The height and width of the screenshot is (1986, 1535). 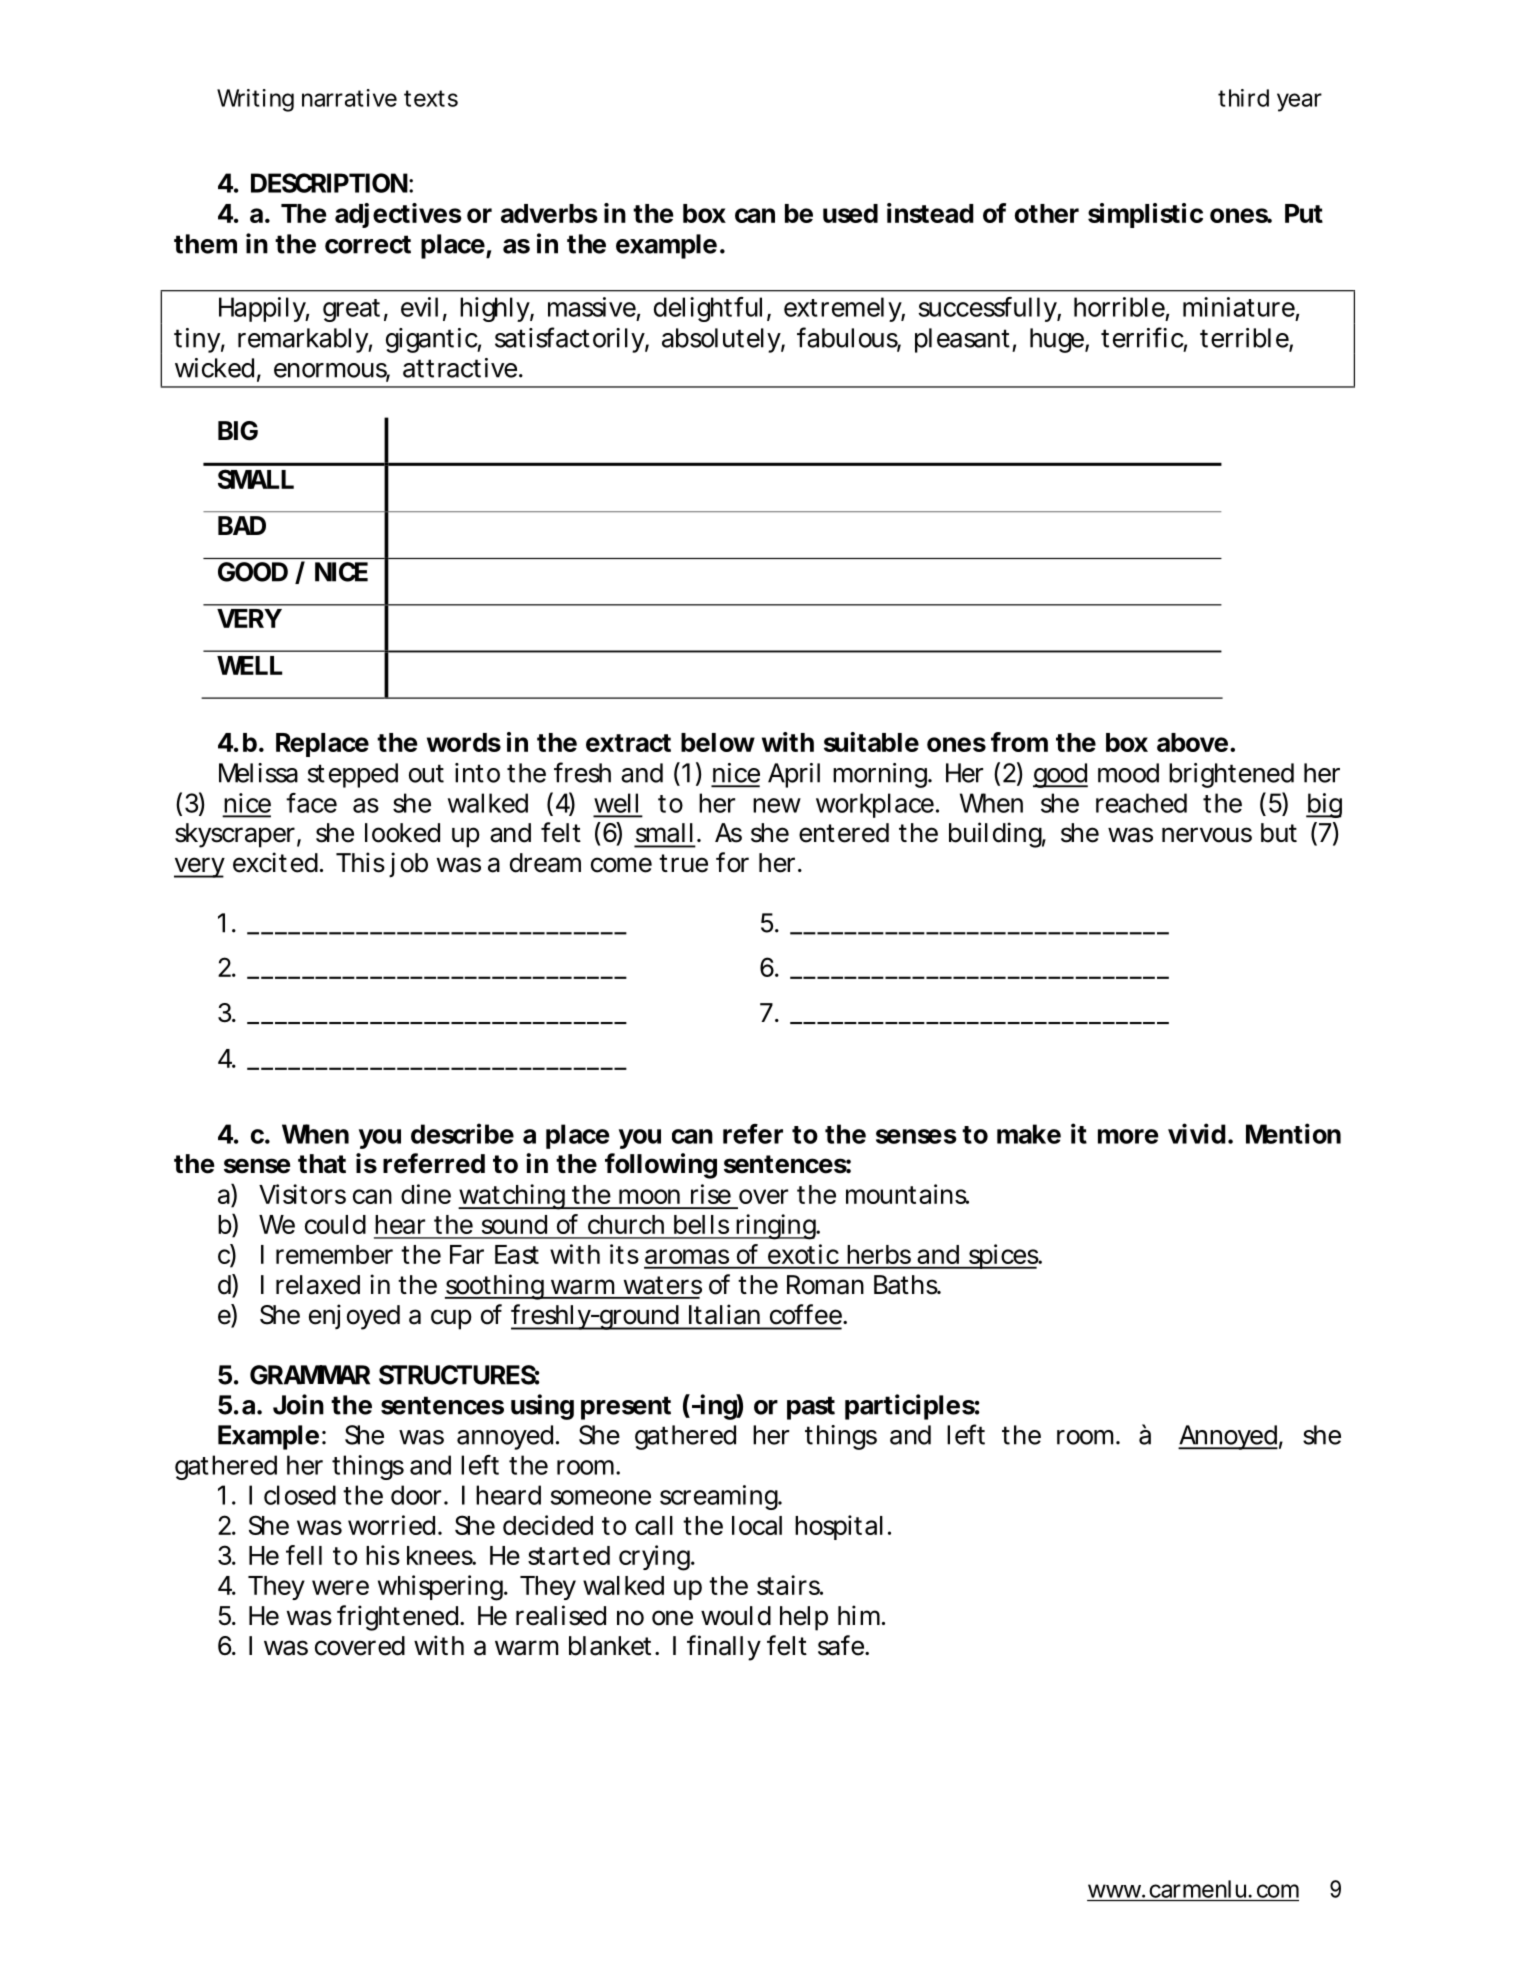 What do you see at coordinates (1299, 102) in the screenshot?
I see `year` at bounding box center [1299, 102].
